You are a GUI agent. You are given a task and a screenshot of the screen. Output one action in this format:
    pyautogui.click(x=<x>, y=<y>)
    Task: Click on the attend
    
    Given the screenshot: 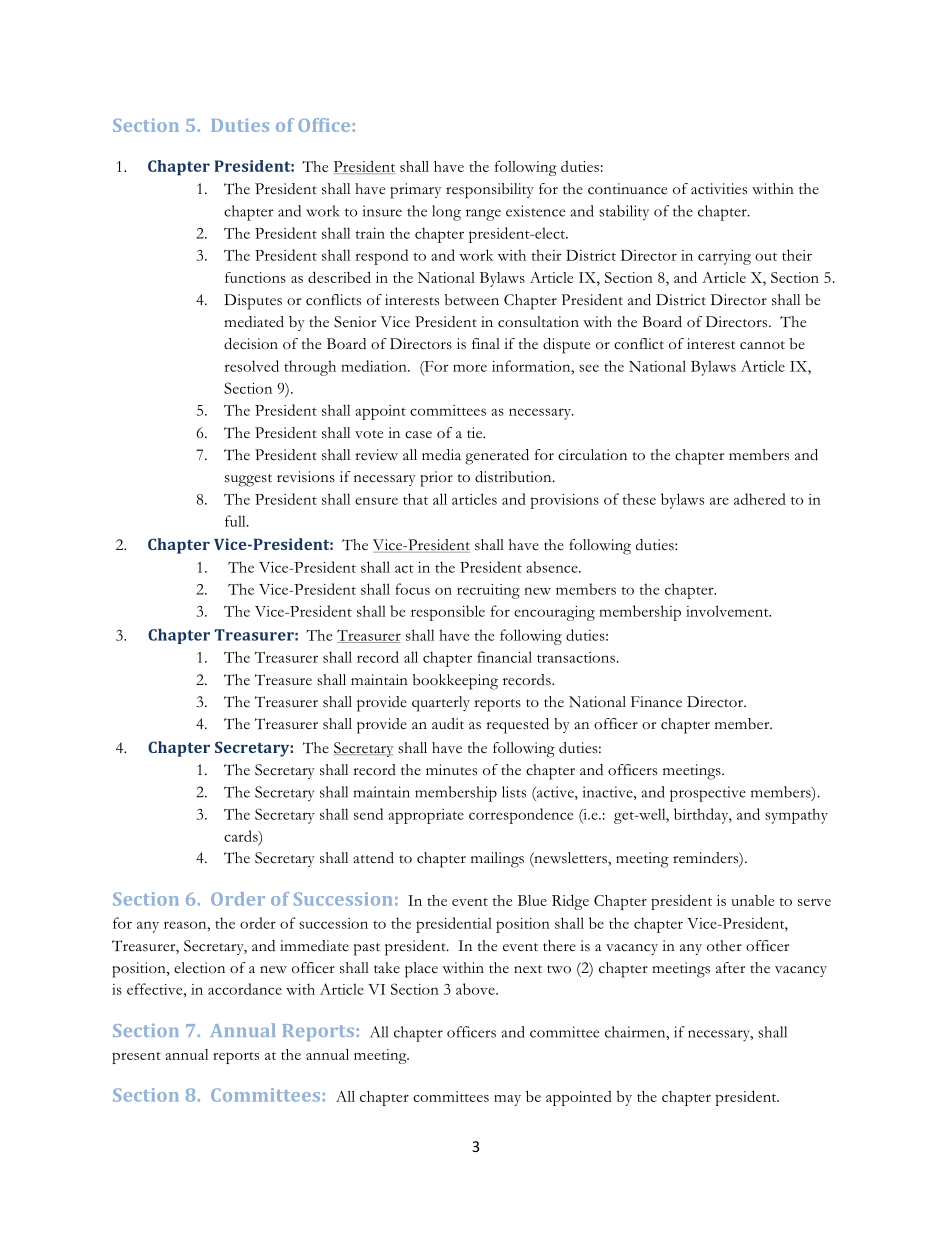 What is the action you would take?
    pyautogui.click(x=373, y=858)
